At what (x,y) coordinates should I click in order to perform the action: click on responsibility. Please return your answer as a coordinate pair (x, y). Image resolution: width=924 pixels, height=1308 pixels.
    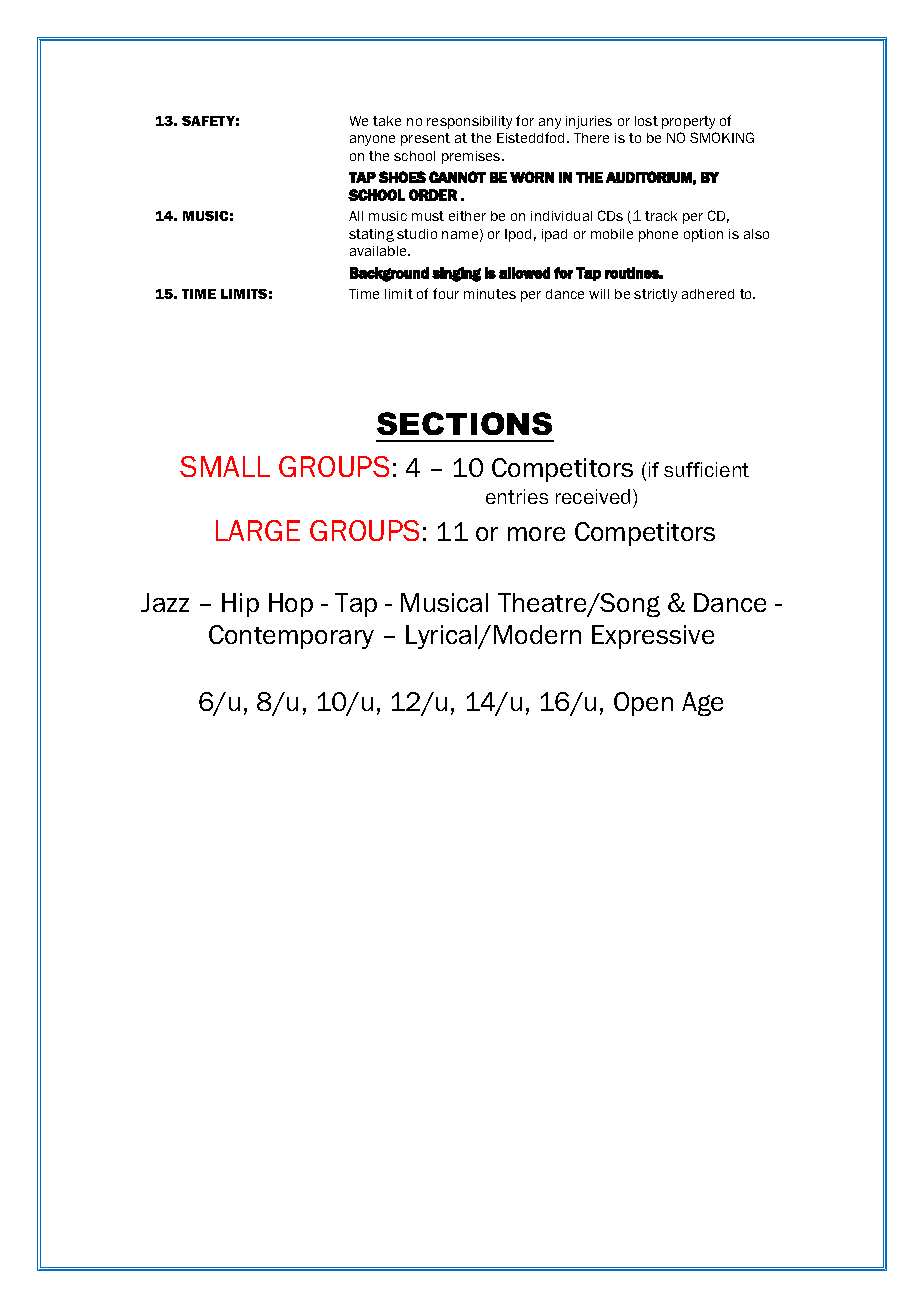
    Looking at the image, I should click on (469, 122).
